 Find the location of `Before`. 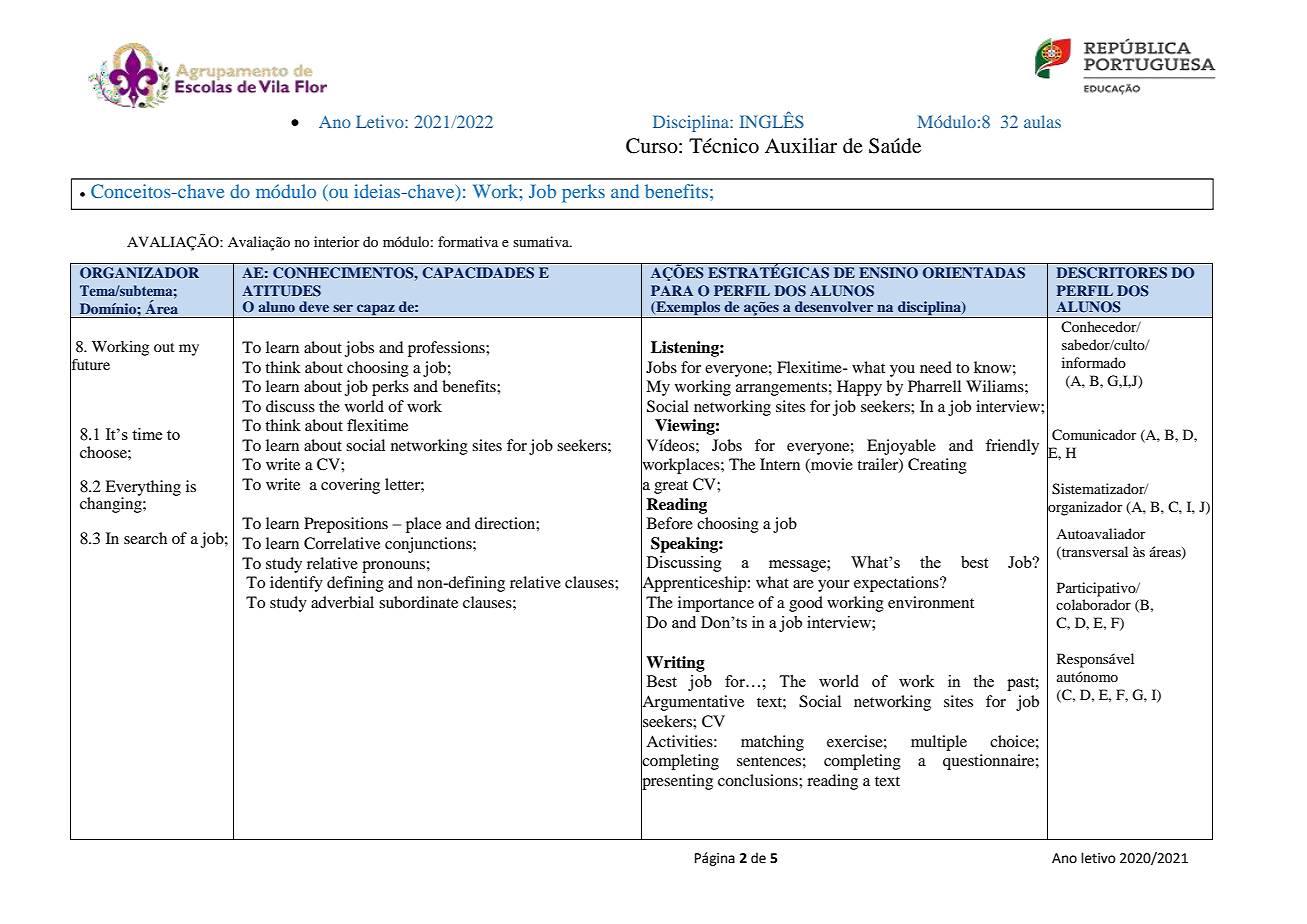

Before is located at coordinates (670, 523).
